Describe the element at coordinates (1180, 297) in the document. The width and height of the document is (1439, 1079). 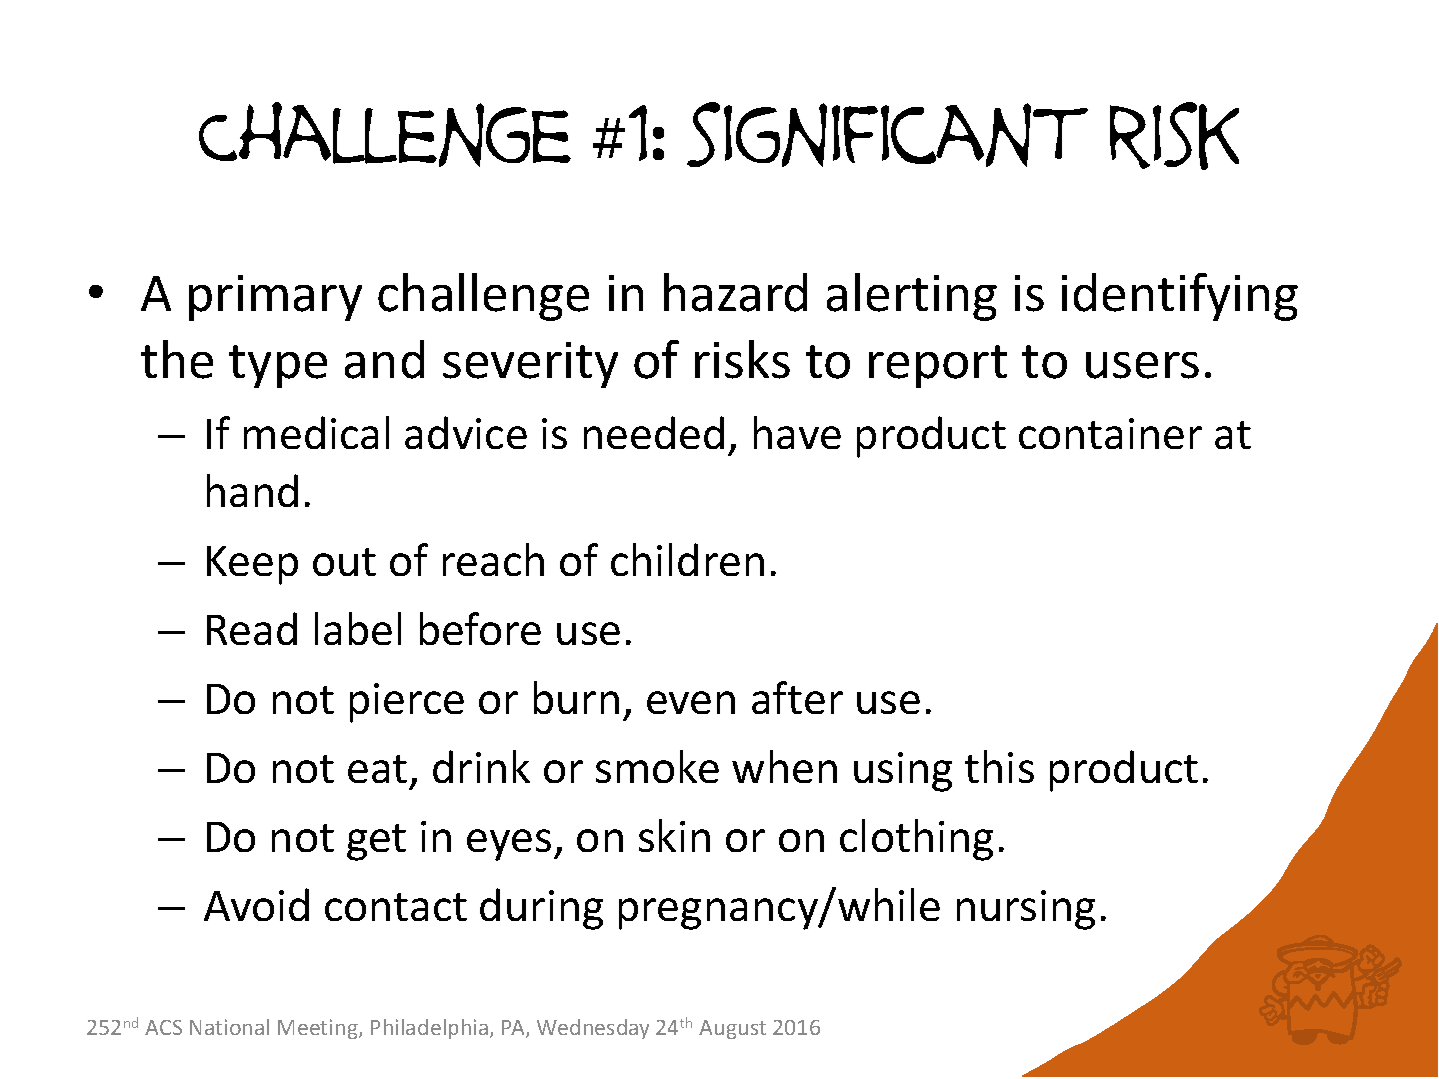
I see `identifying` at that location.
